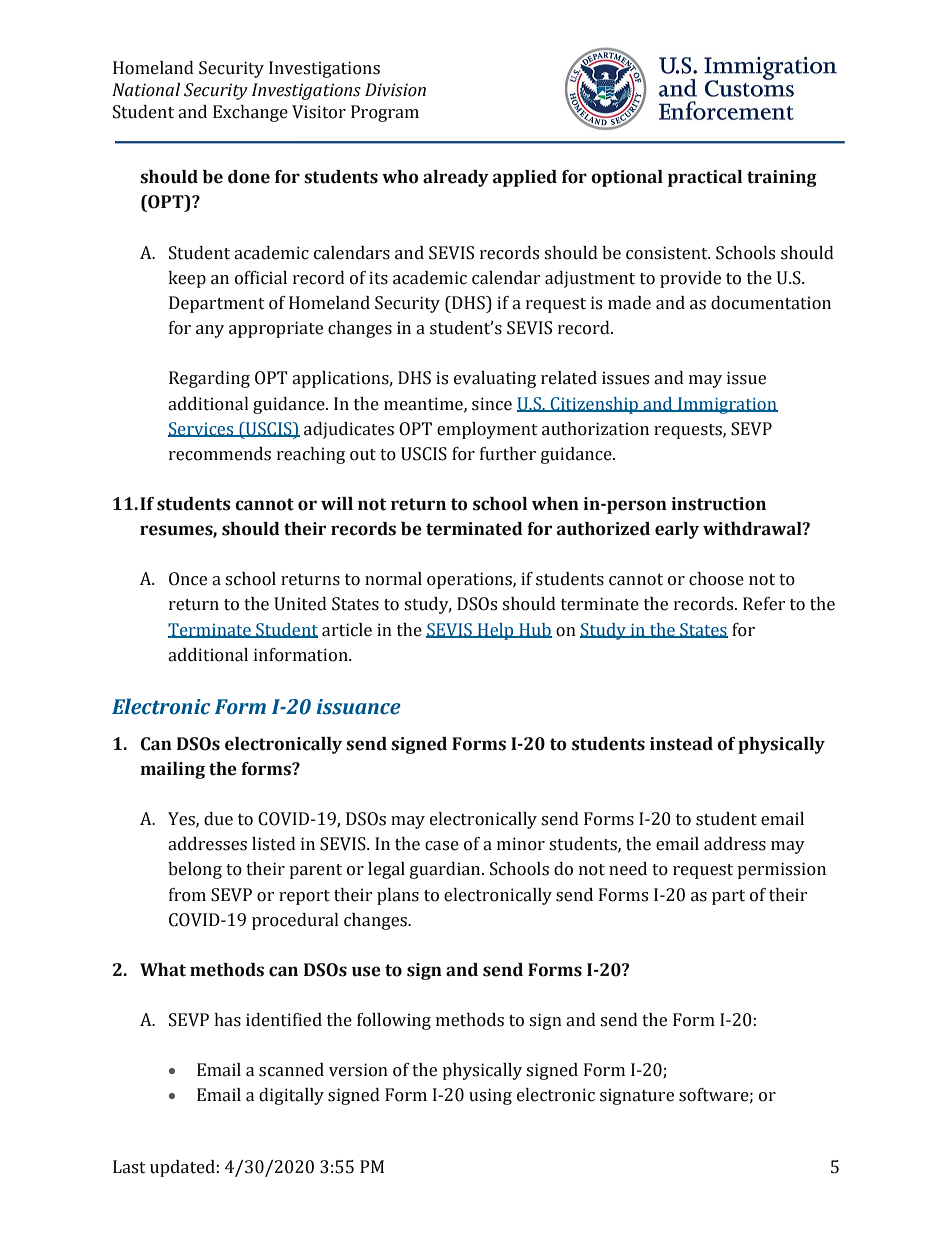 The image size is (952, 1233). I want to click on Exchange, so click(250, 113).
